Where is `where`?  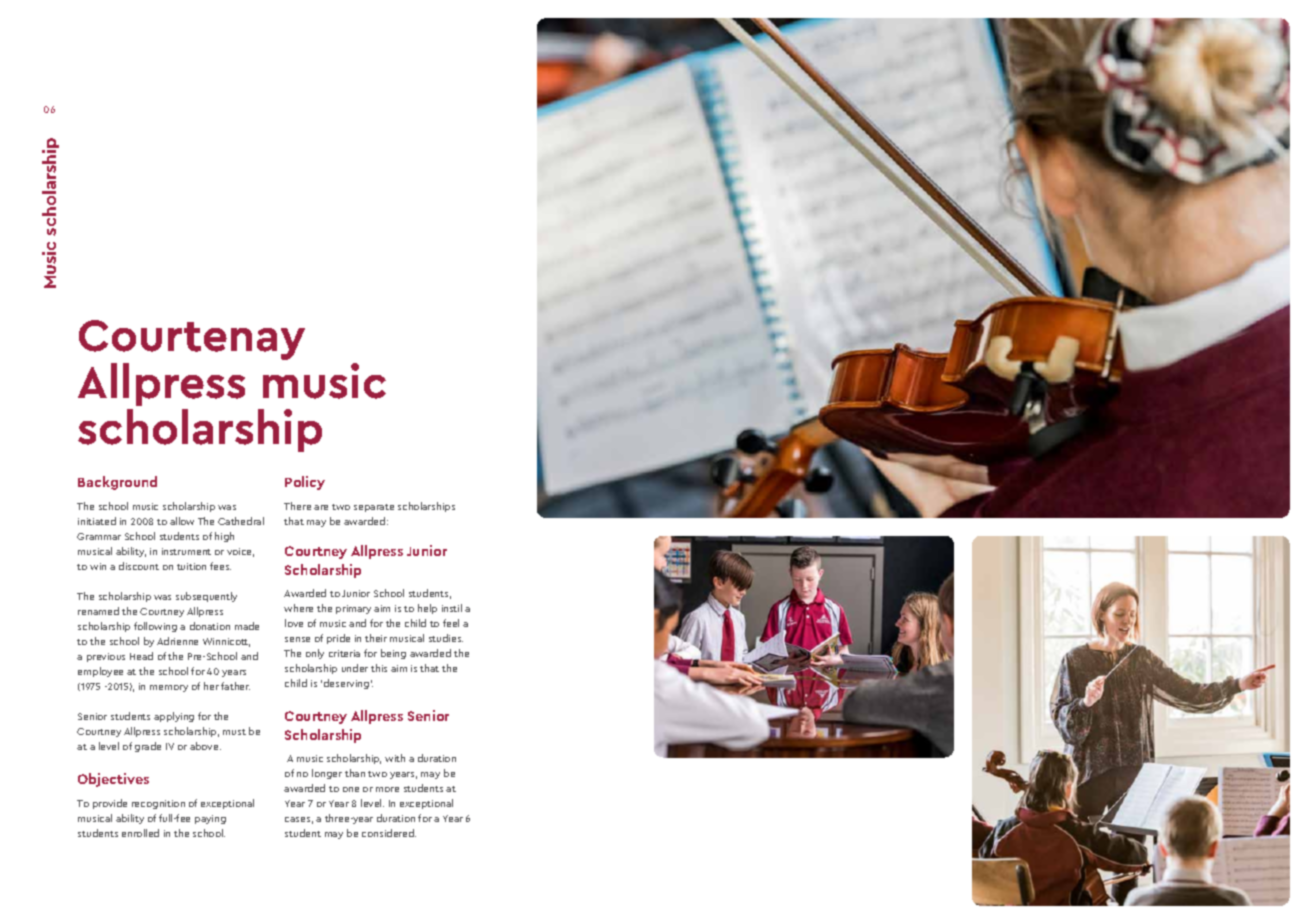
where is located at coordinates (298, 608).
